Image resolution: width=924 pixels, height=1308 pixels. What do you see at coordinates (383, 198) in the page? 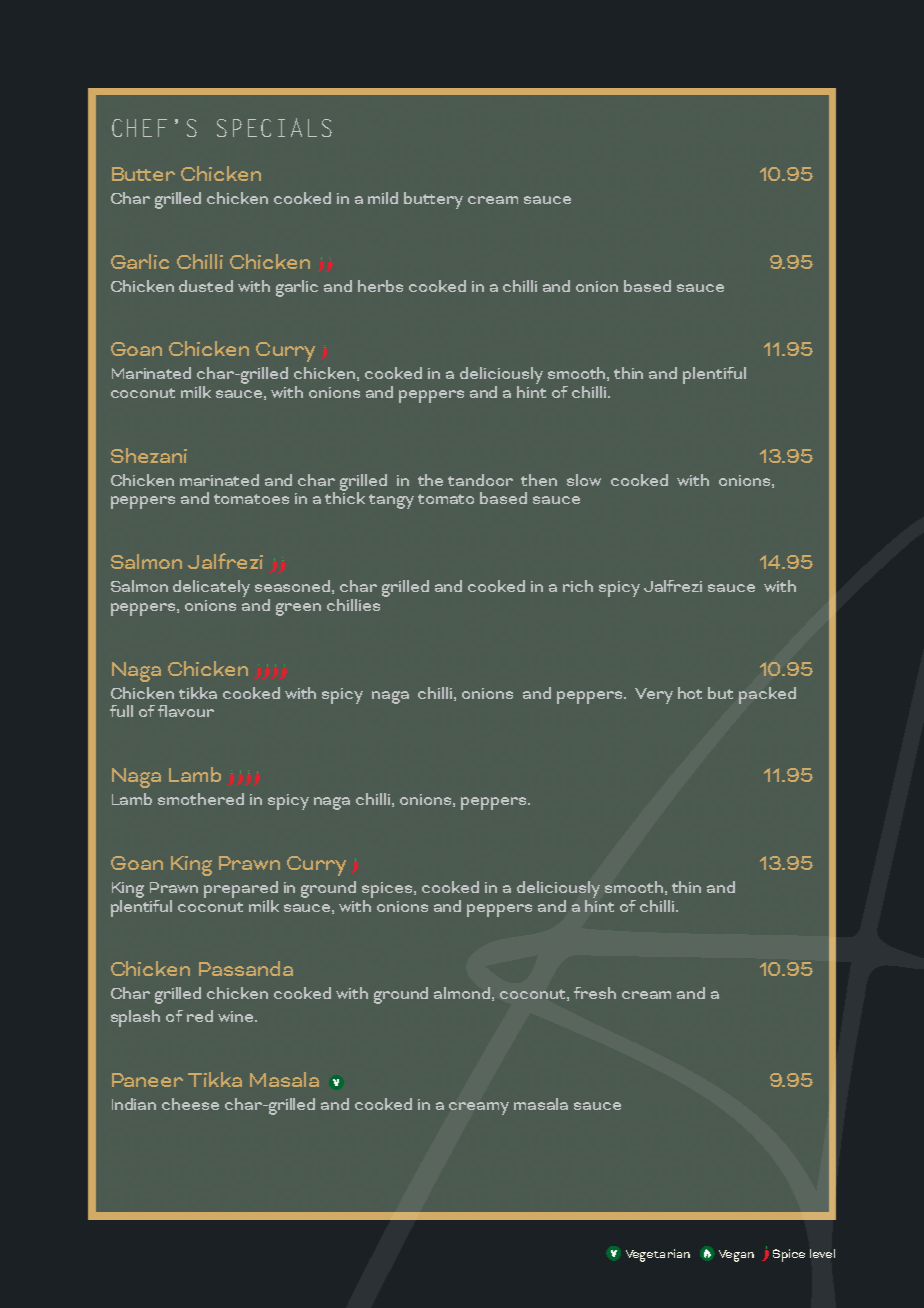
I see `mild` at bounding box center [383, 198].
